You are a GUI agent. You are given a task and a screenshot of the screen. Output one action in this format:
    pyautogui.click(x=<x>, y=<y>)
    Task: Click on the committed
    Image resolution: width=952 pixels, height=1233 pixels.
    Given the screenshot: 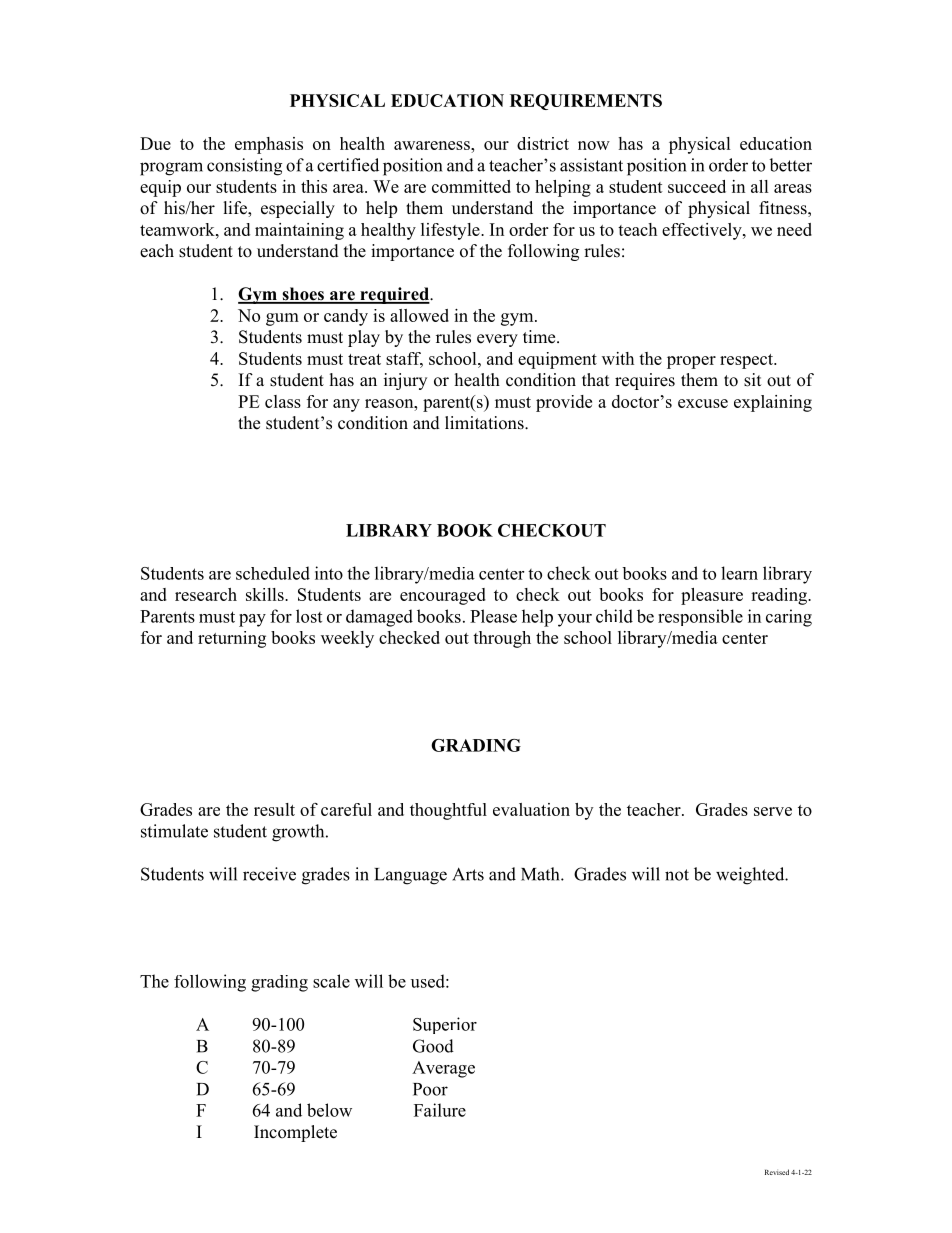 What is the action you would take?
    pyautogui.click(x=471, y=186)
